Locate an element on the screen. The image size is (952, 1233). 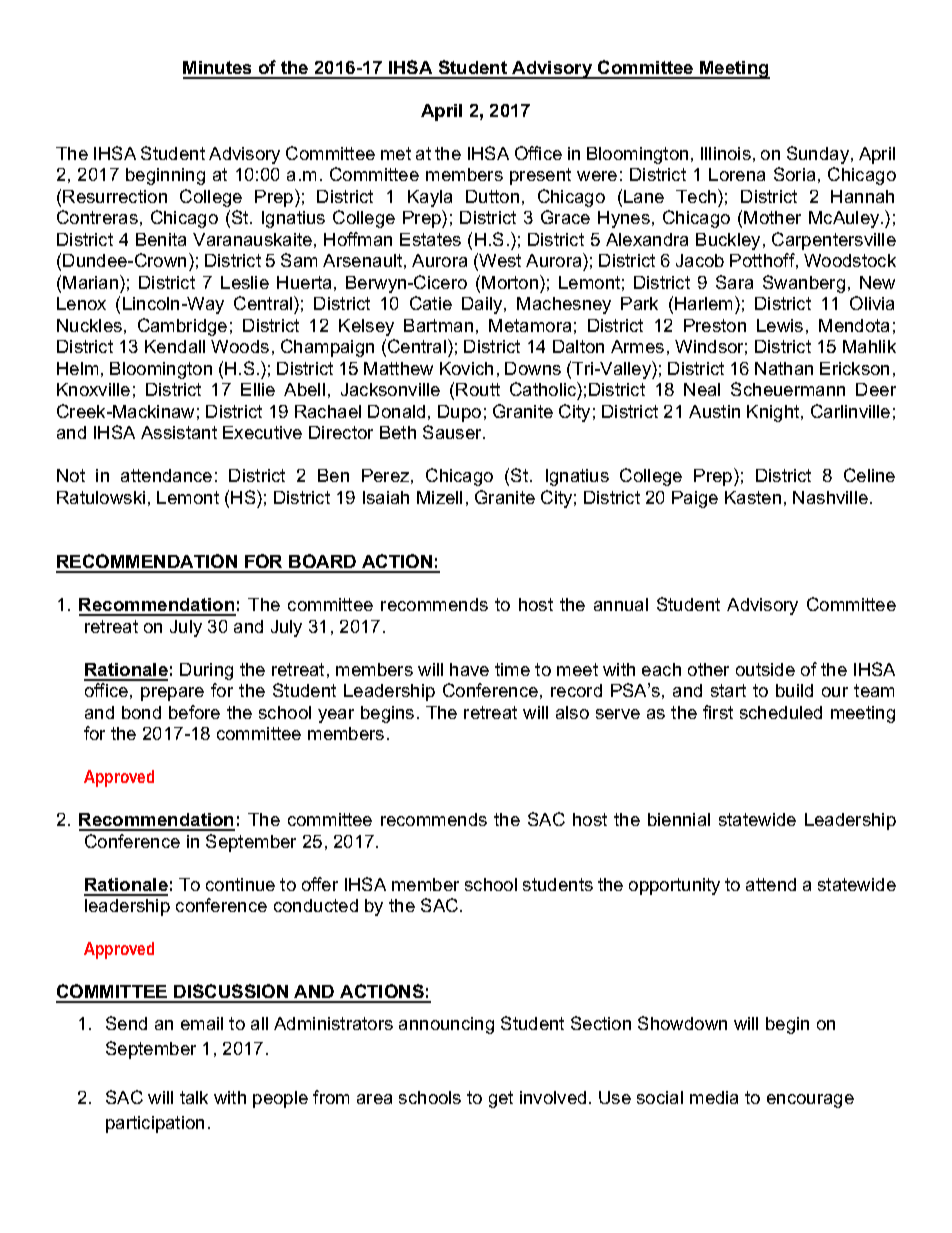
get is located at coordinates (501, 1099).
